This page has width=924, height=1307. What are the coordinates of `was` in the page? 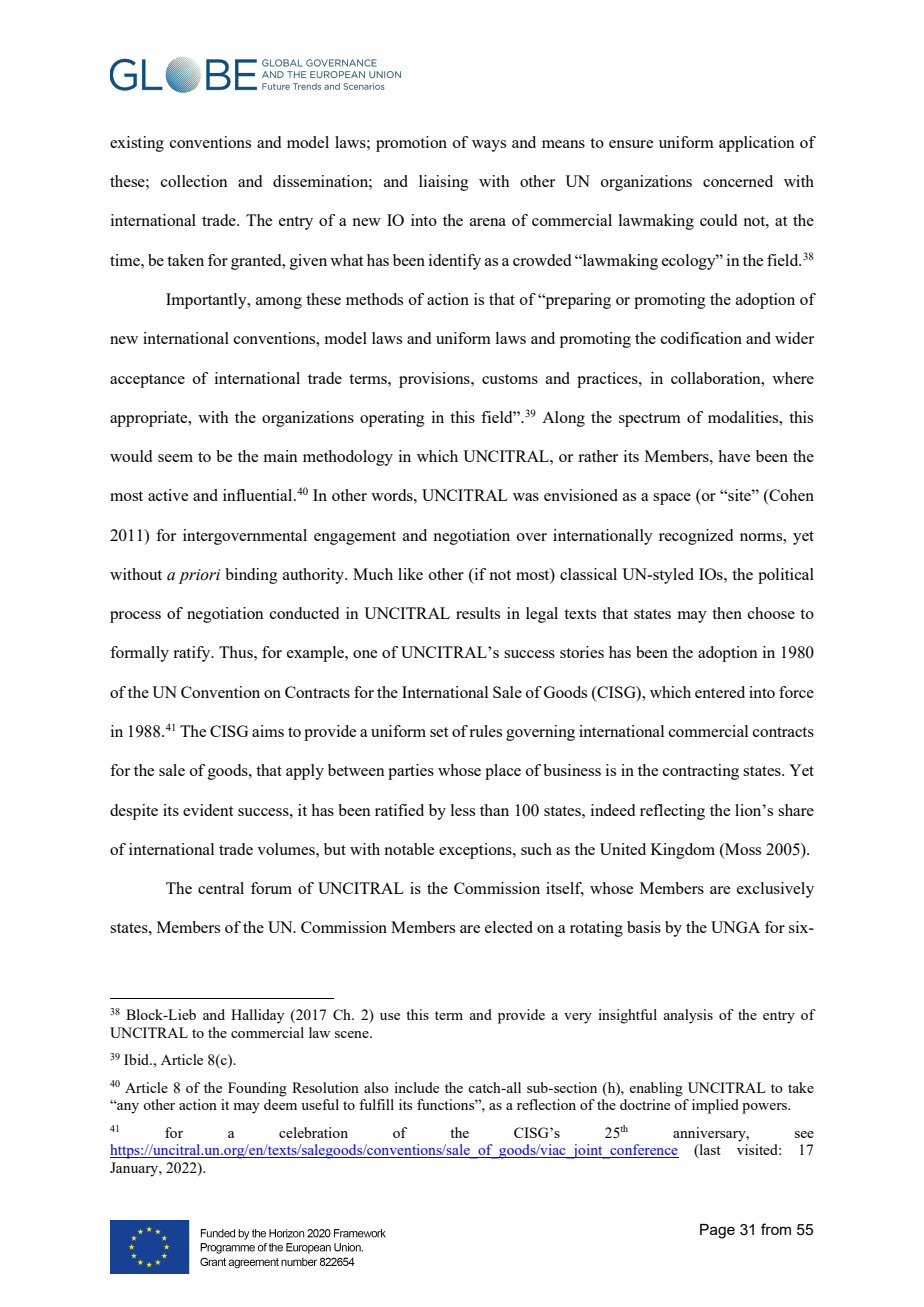 It's located at (526, 497).
